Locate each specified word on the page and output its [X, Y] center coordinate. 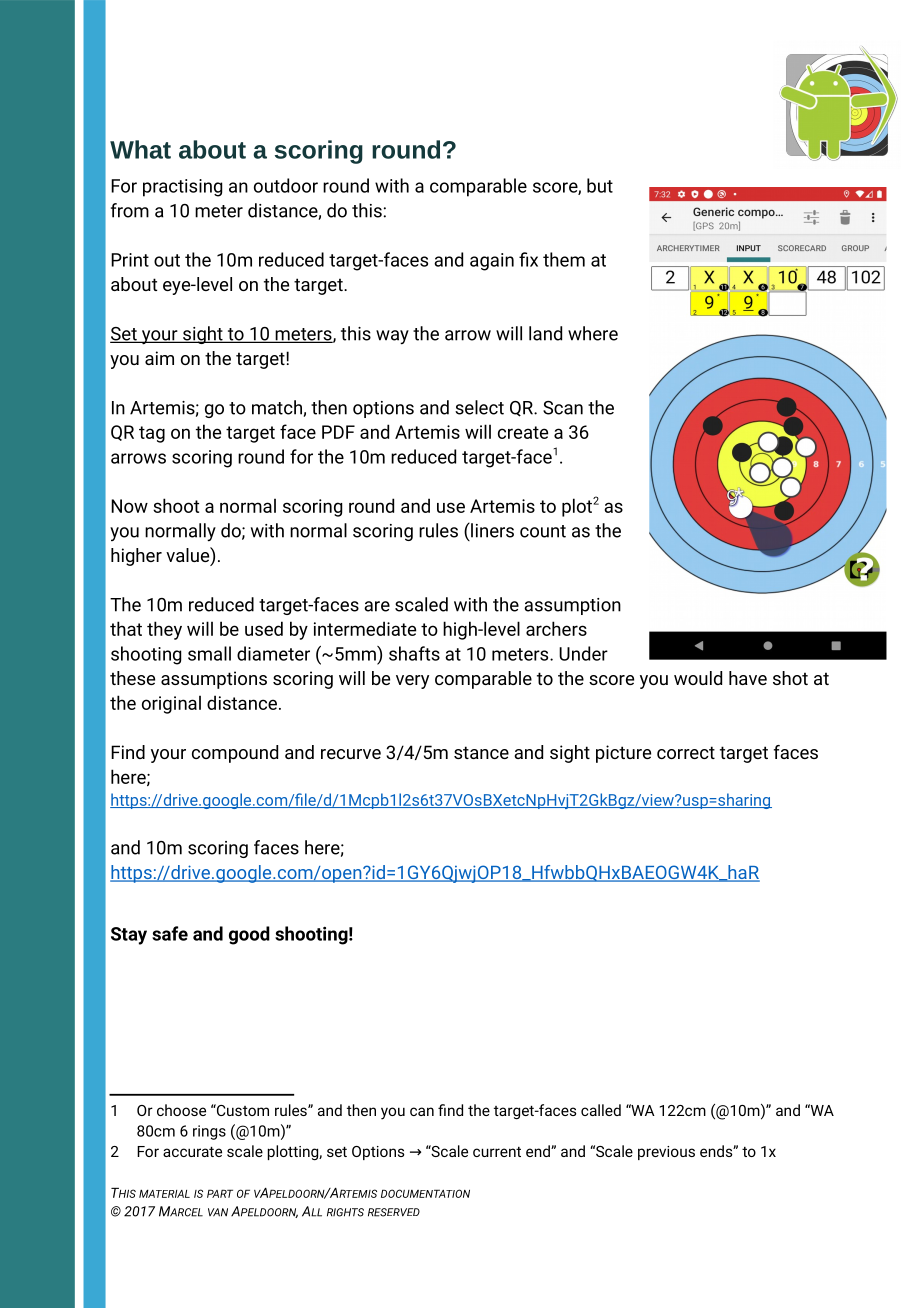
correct [686, 752]
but [600, 185]
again [492, 262]
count [543, 531]
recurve [351, 754]
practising [182, 188]
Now [129, 506]
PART [220, 1193]
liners [491, 530]
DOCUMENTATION [425, 1193]
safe [170, 933]
